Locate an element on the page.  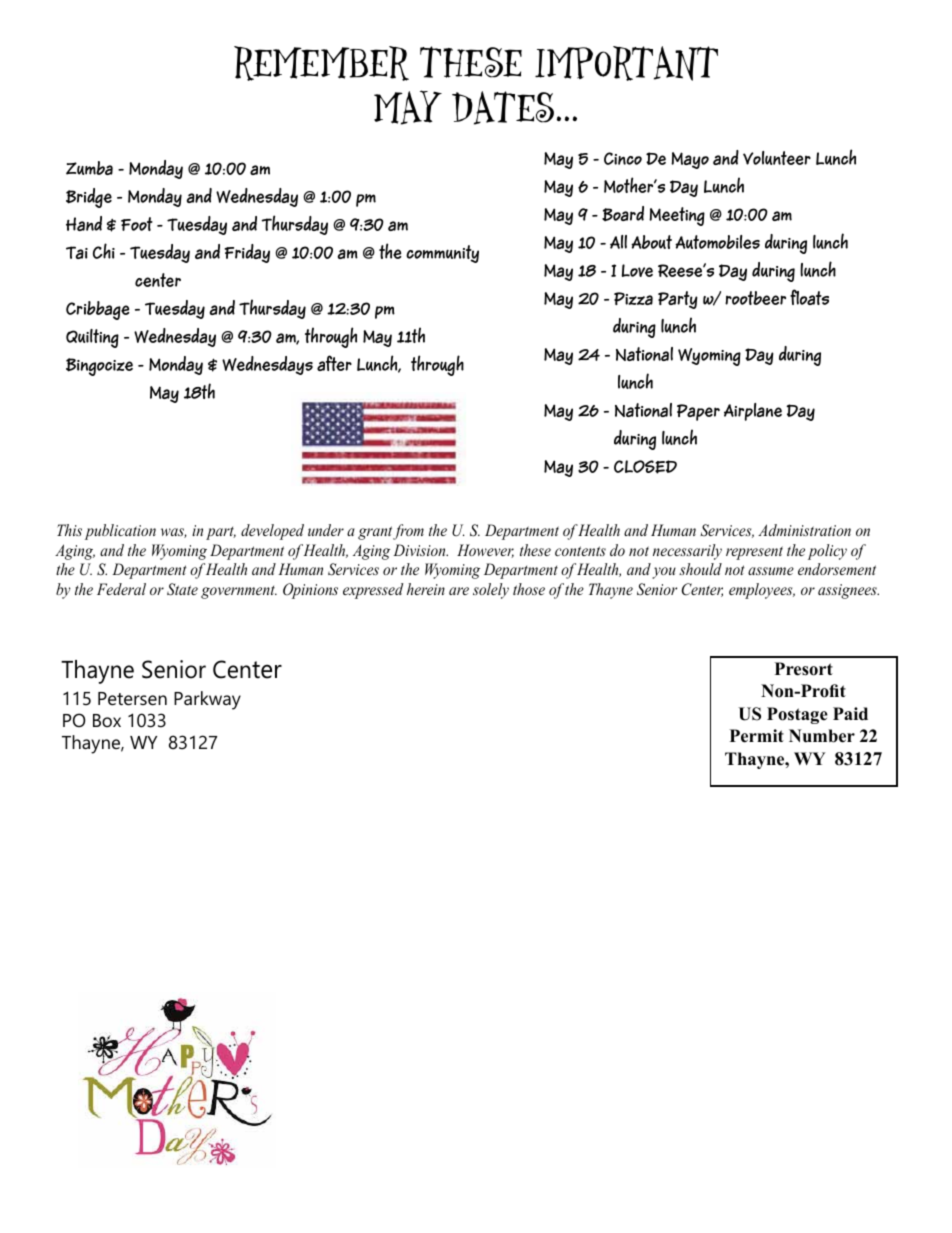
Petersen is located at coordinates (132, 699).
